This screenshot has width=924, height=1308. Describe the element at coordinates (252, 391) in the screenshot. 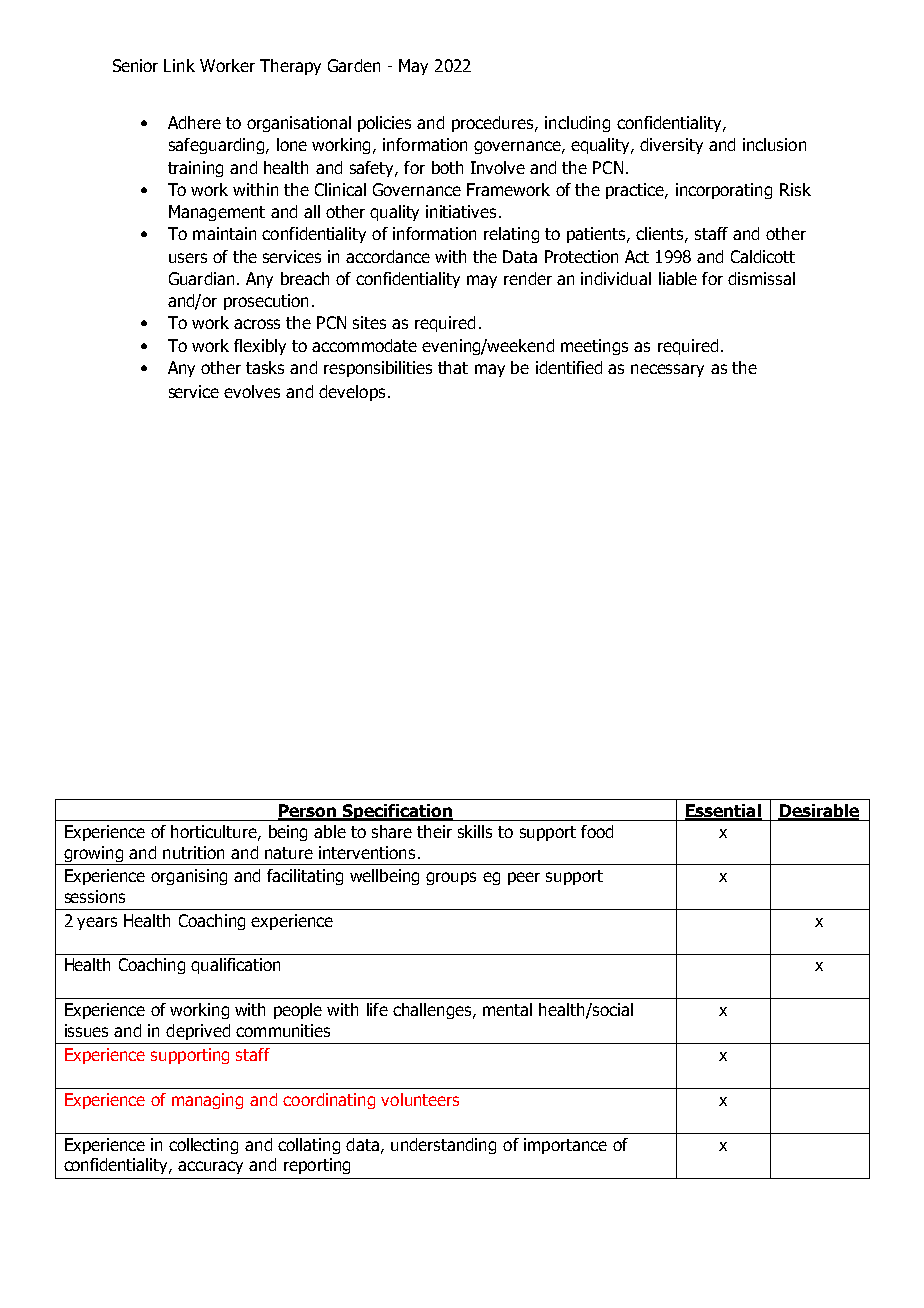

I see `evolves` at that location.
